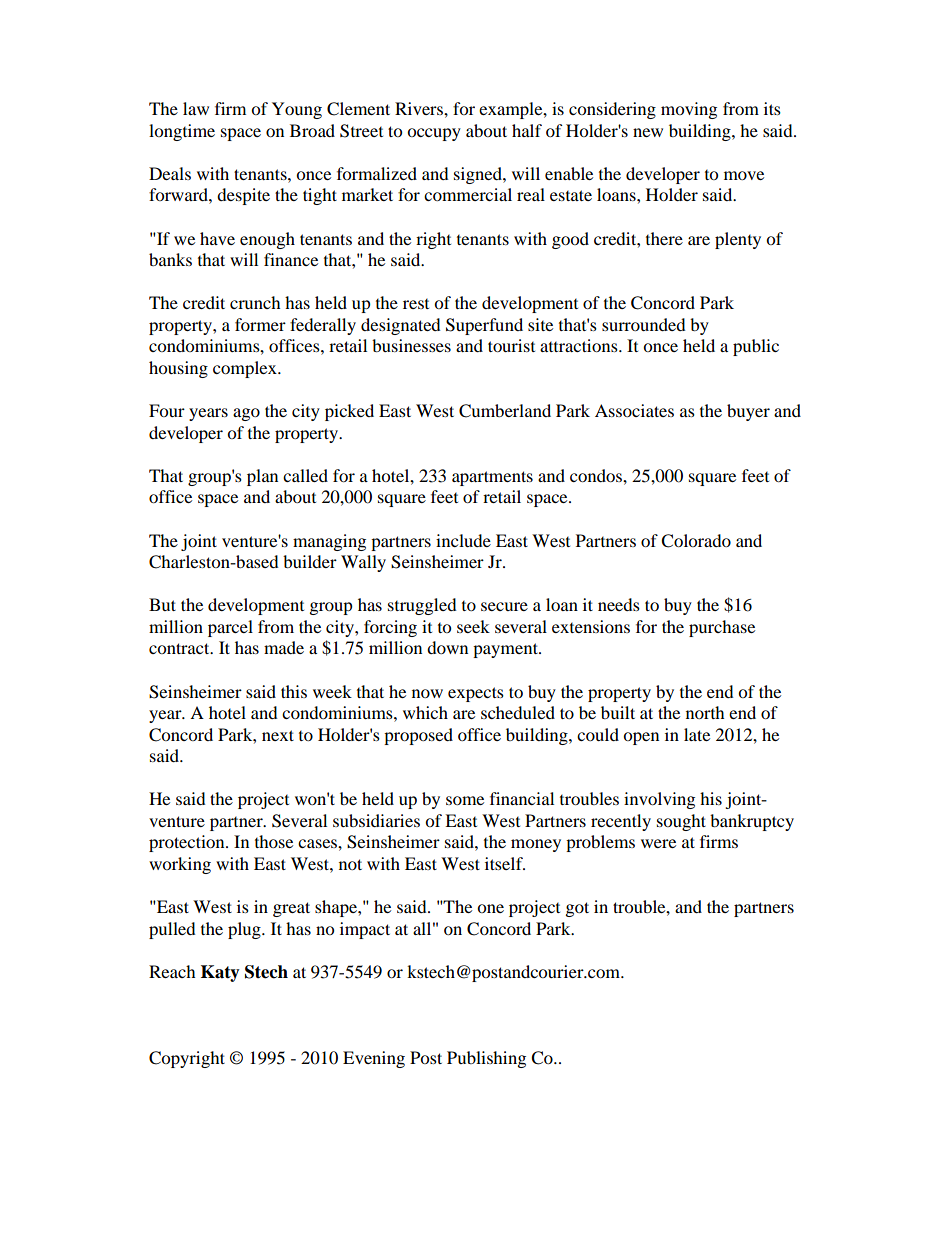  What do you see at coordinates (434, 134) in the screenshot?
I see `occupy` at bounding box center [434, 134].
